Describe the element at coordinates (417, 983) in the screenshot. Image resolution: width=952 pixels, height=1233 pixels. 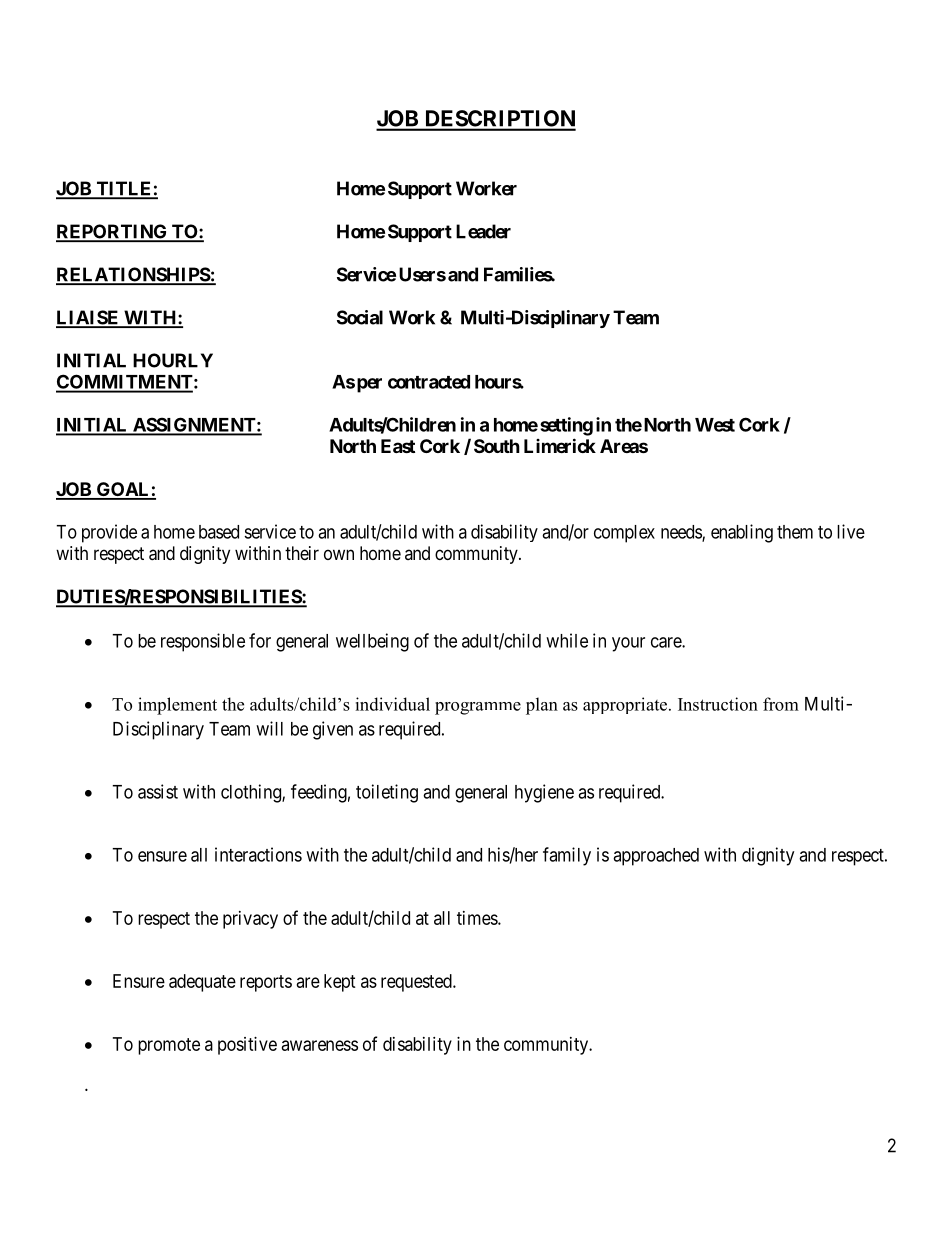
I see `requested` at that location.
